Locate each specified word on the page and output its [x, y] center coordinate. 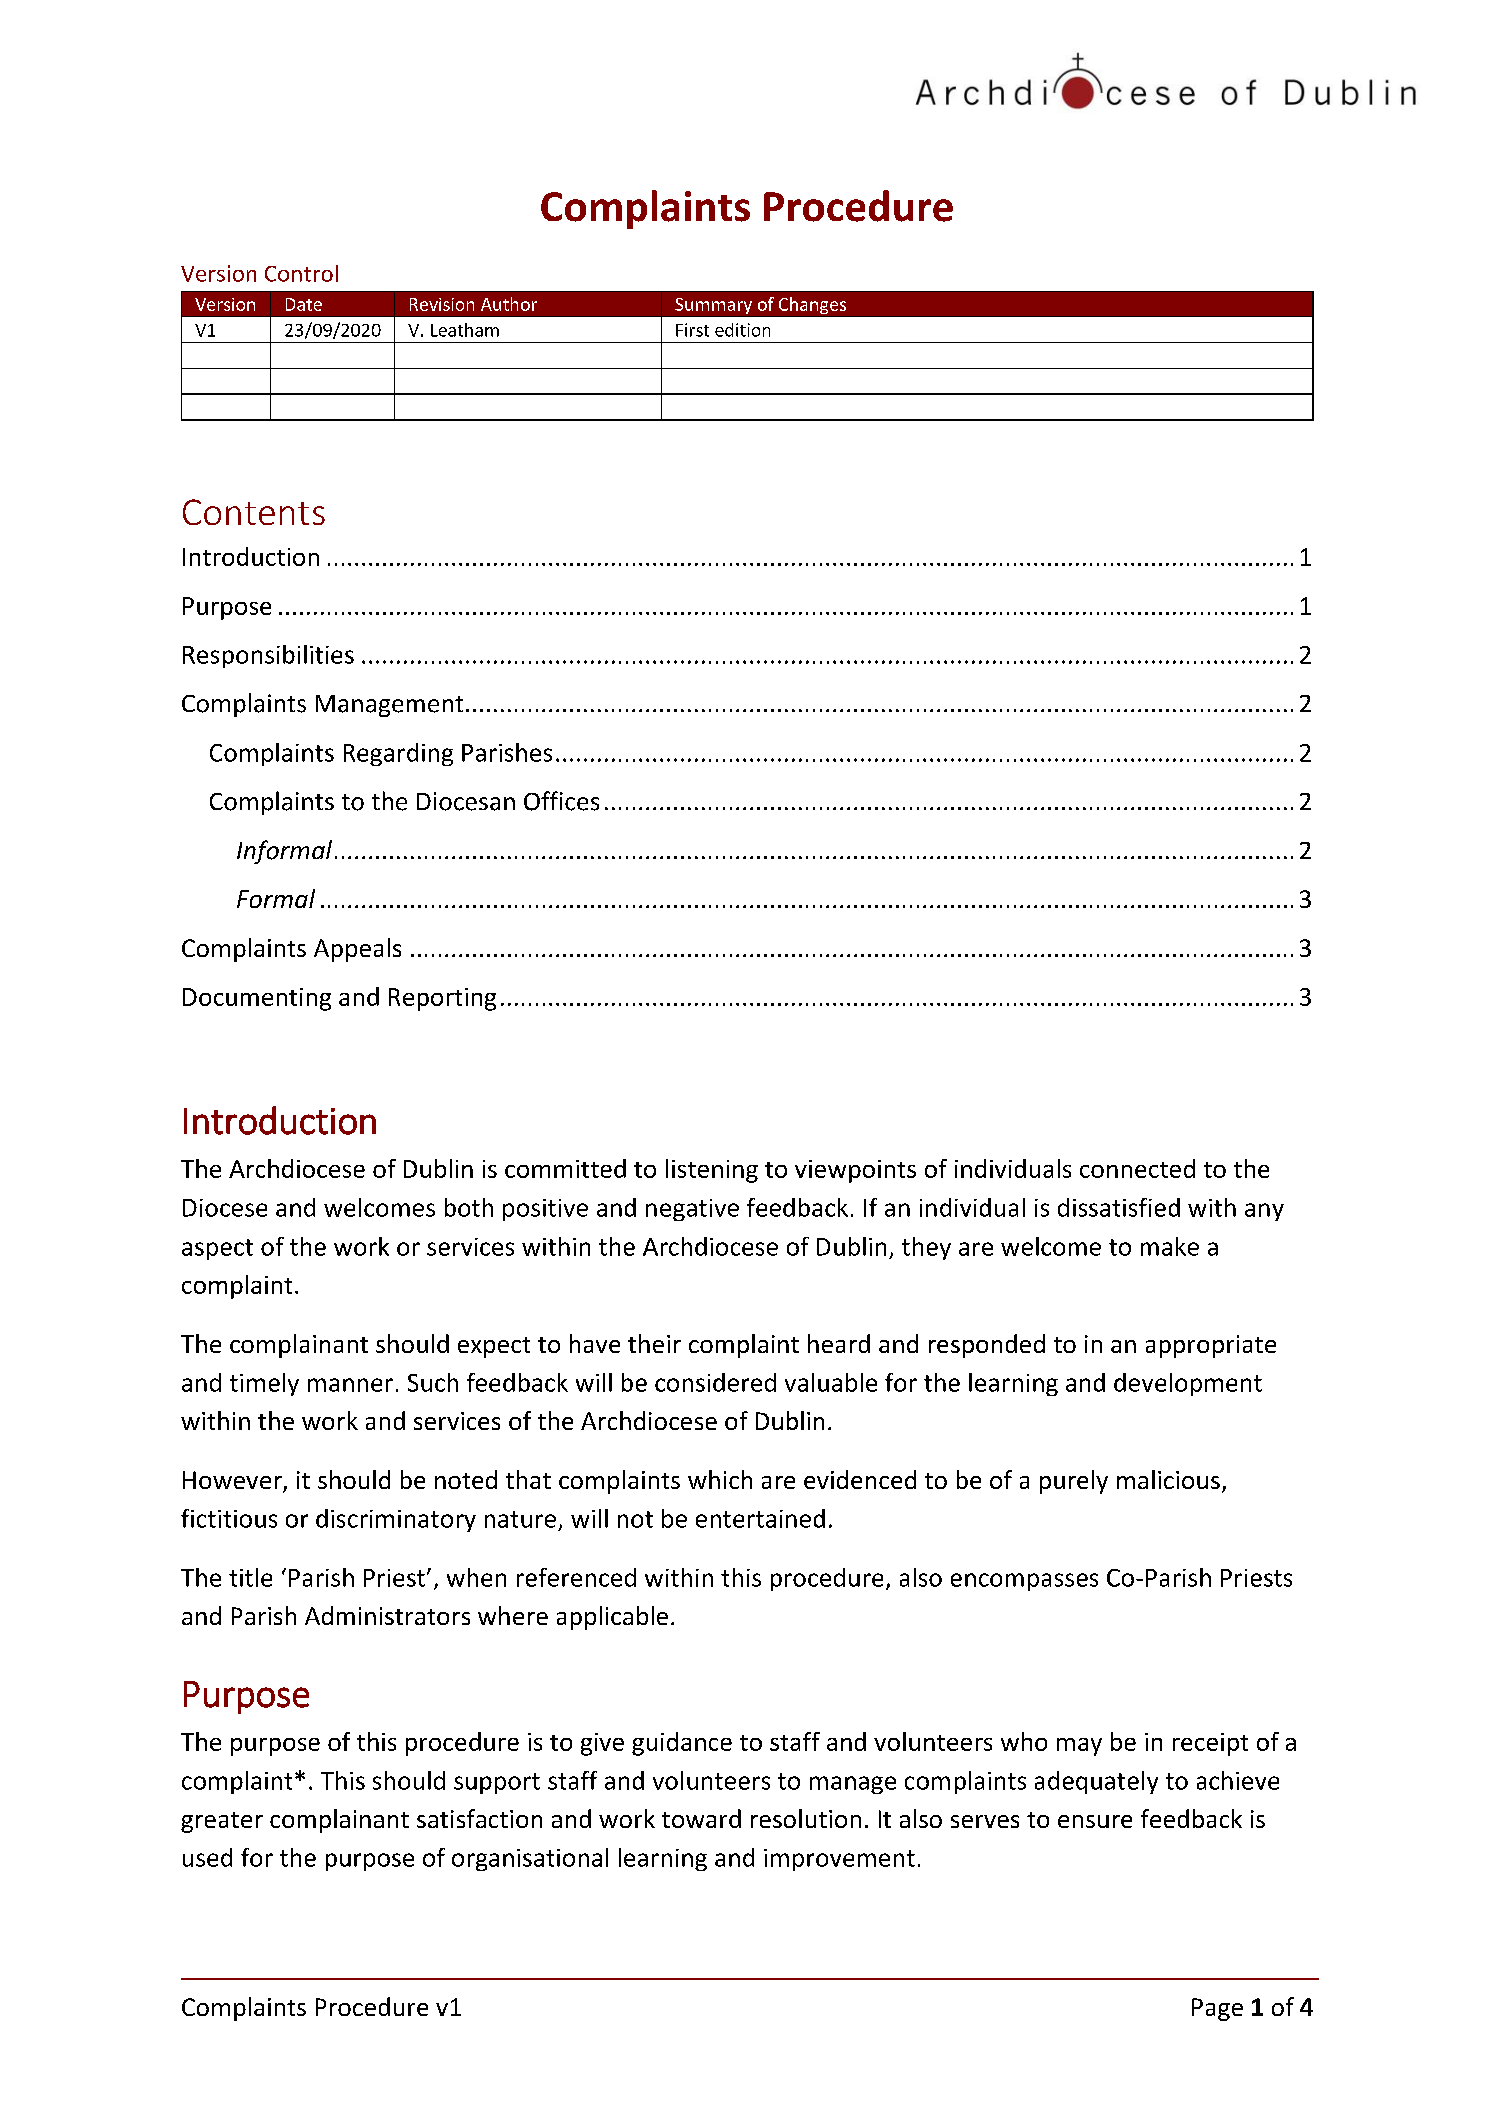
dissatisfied [1119, 1207]
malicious [1168, 1479]
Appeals [357, 950]
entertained [760, 1518]
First [692, 330]
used [207, 1857]
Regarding [398, 754]
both [469, 1207]
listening [712, 1171]
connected [1137, 1168]
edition [742, 330]
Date [304, 304]
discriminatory [396, 1520]
